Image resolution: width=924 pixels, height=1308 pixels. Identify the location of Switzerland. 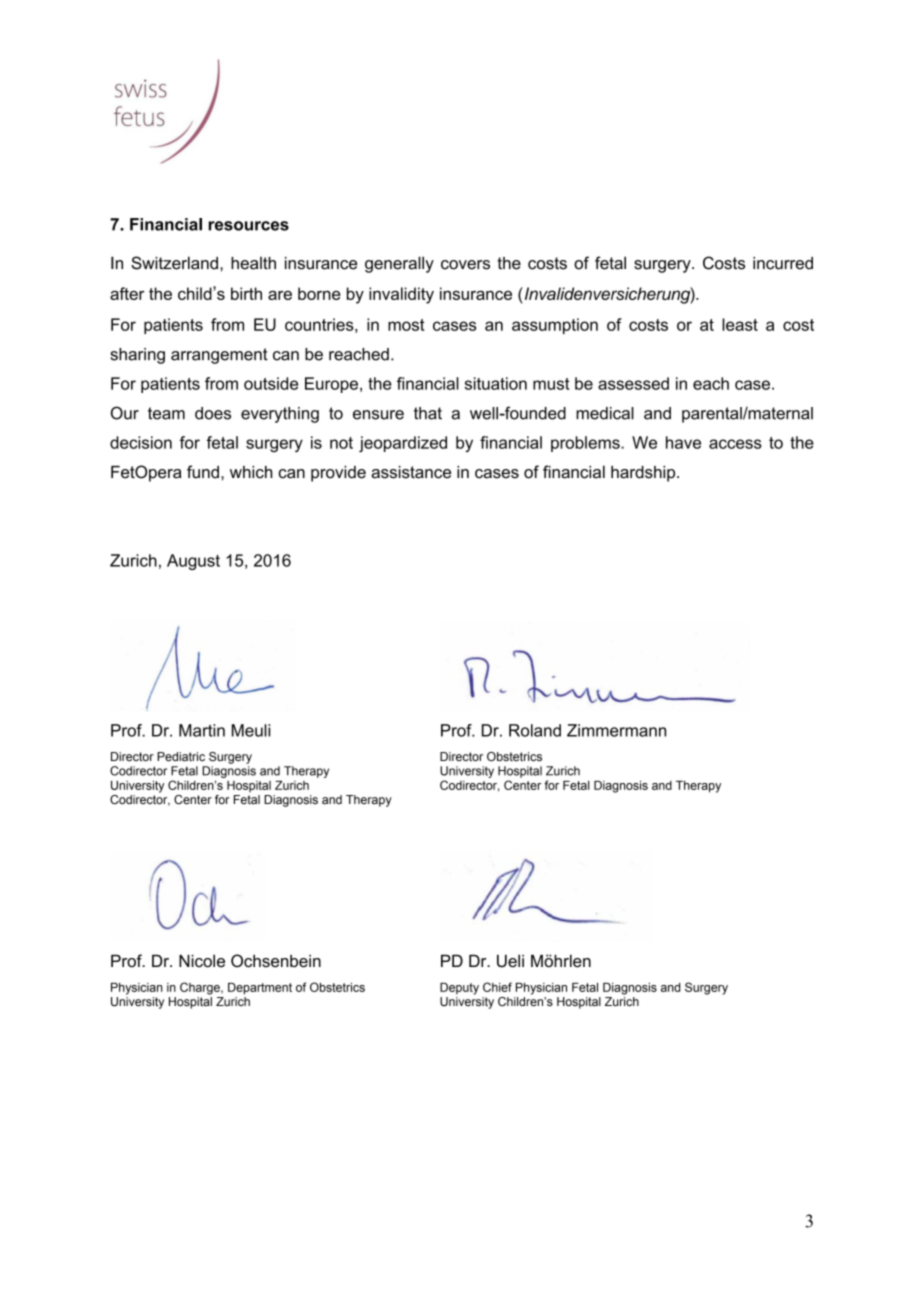
(174, 263).
